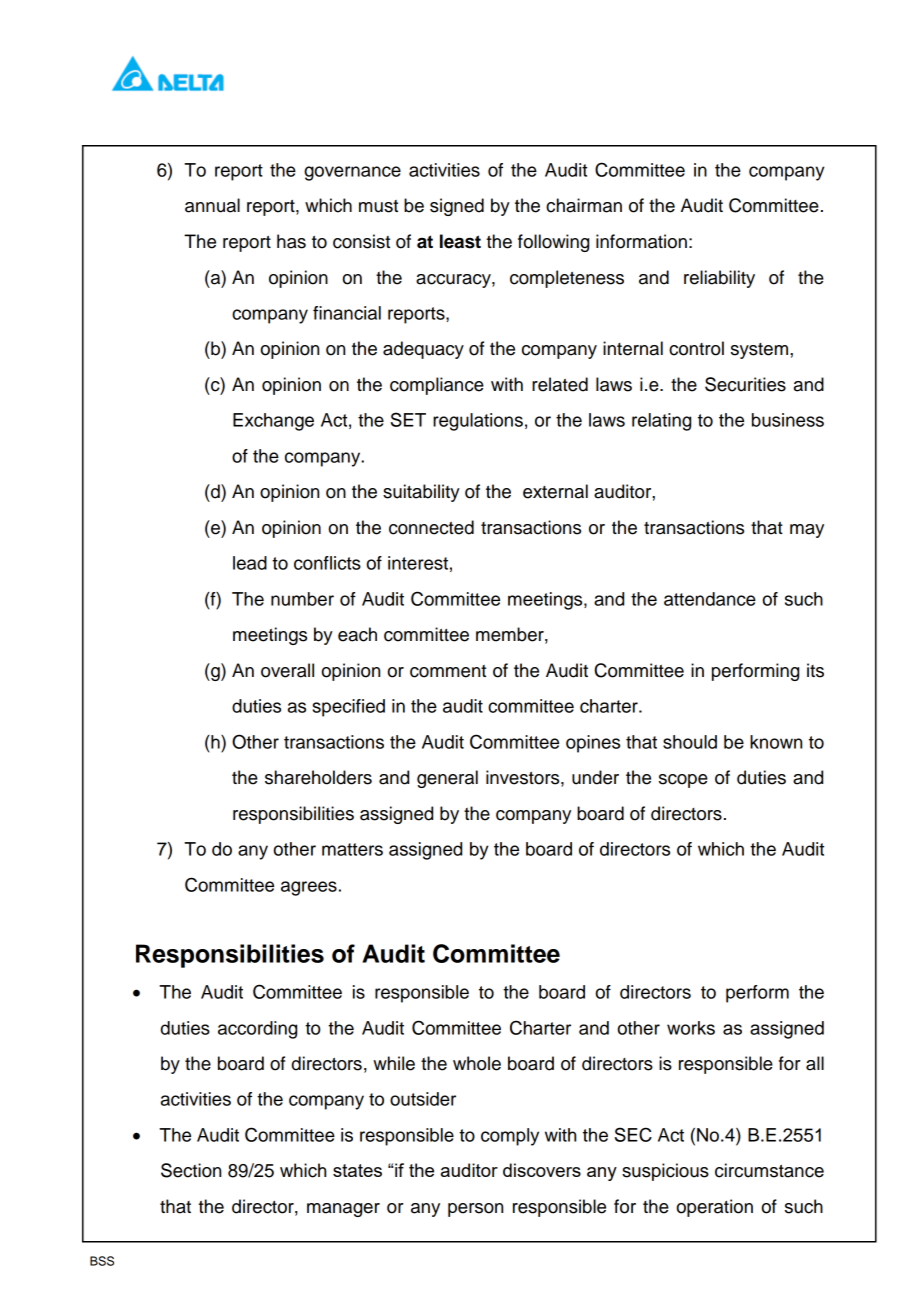 The height and width of the screenshot is (1308, 924). Describe the element at coordinates (448, 671) in the screenshot. I see `comment` at that location.
